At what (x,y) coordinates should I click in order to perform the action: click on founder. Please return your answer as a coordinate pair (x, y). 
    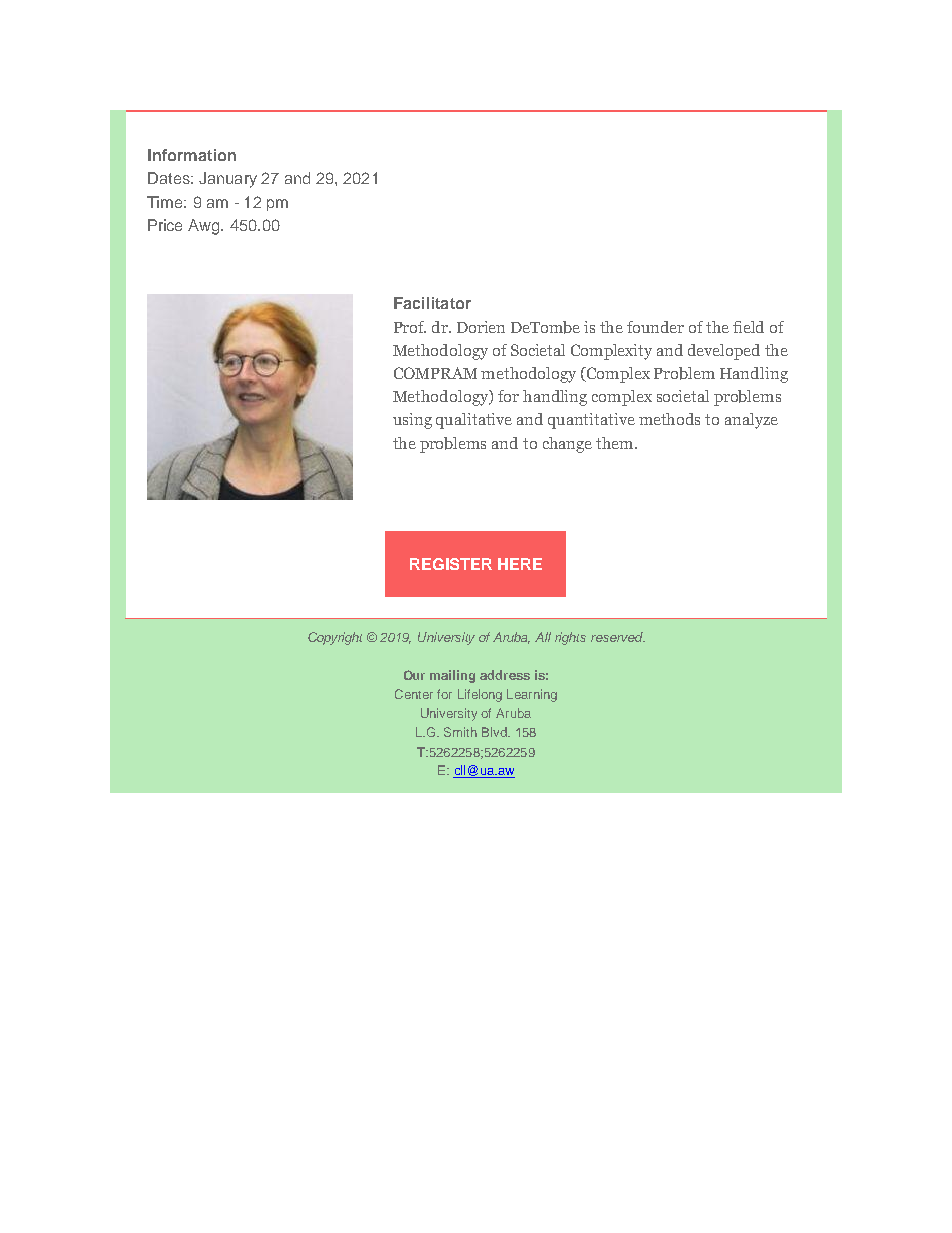
    Looking at the image, I should click on (655, 327).
